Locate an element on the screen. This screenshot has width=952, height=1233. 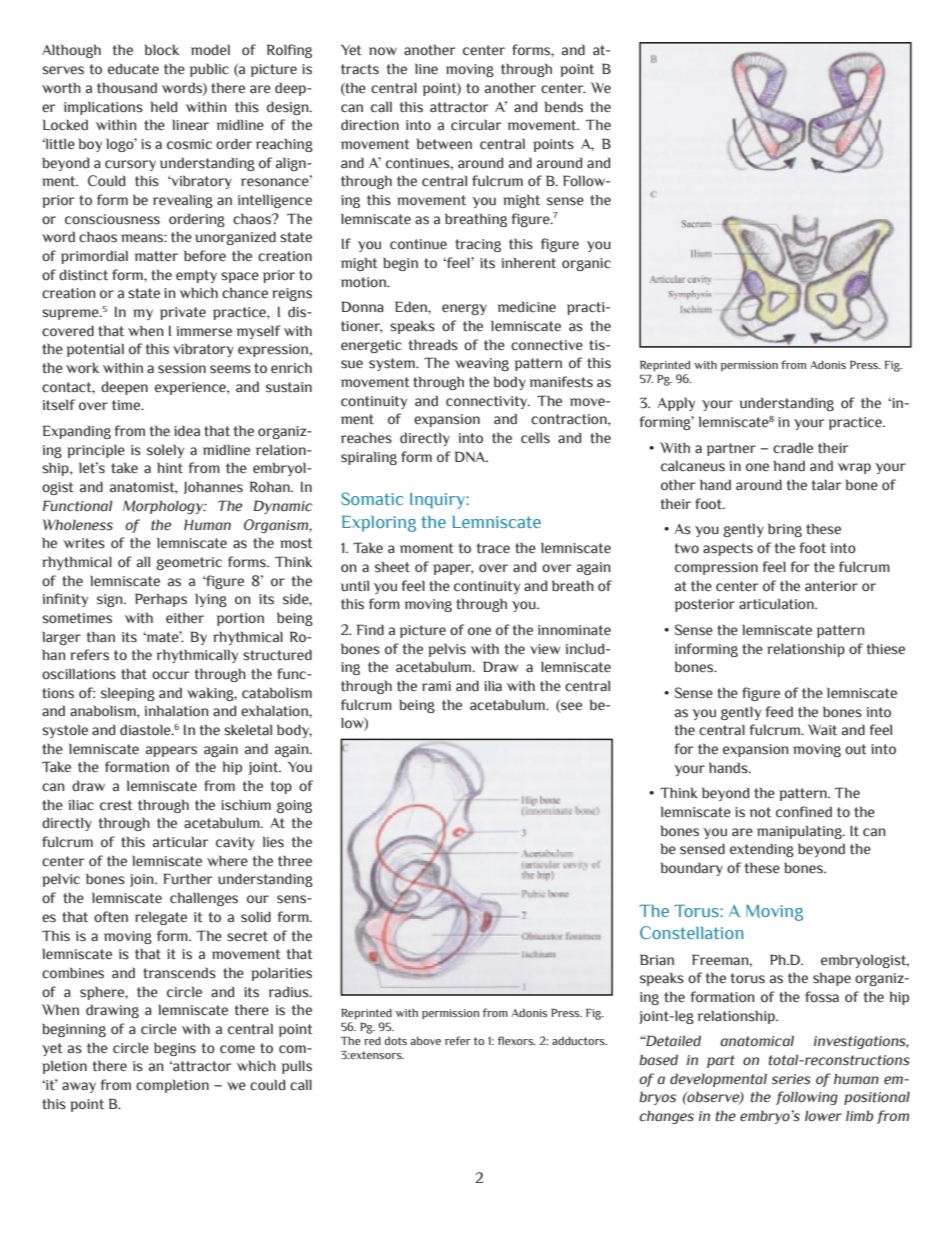
circular is located at coordinates (476, 125).
